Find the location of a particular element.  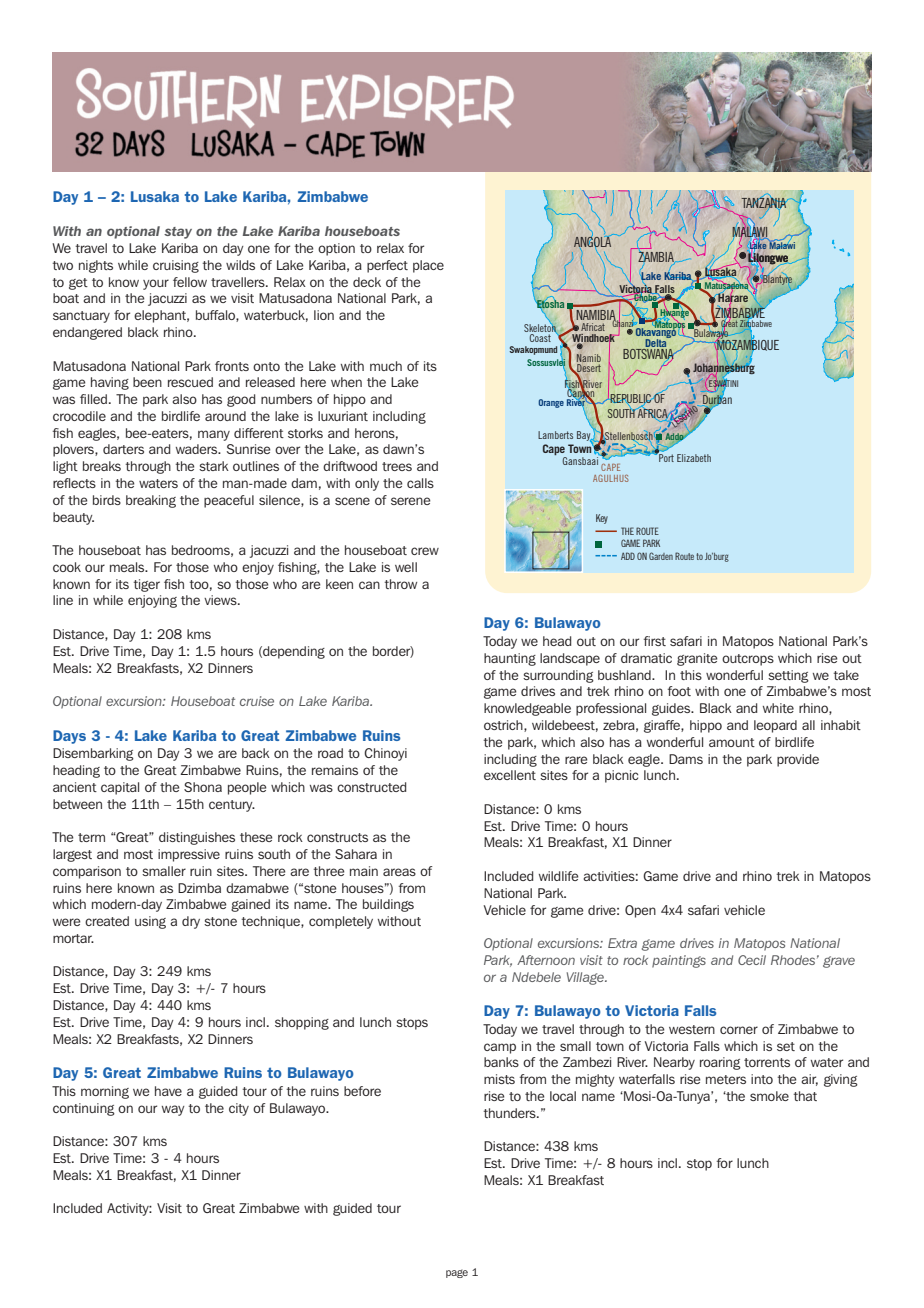

Cecil is located at coordinates (752, 960).
